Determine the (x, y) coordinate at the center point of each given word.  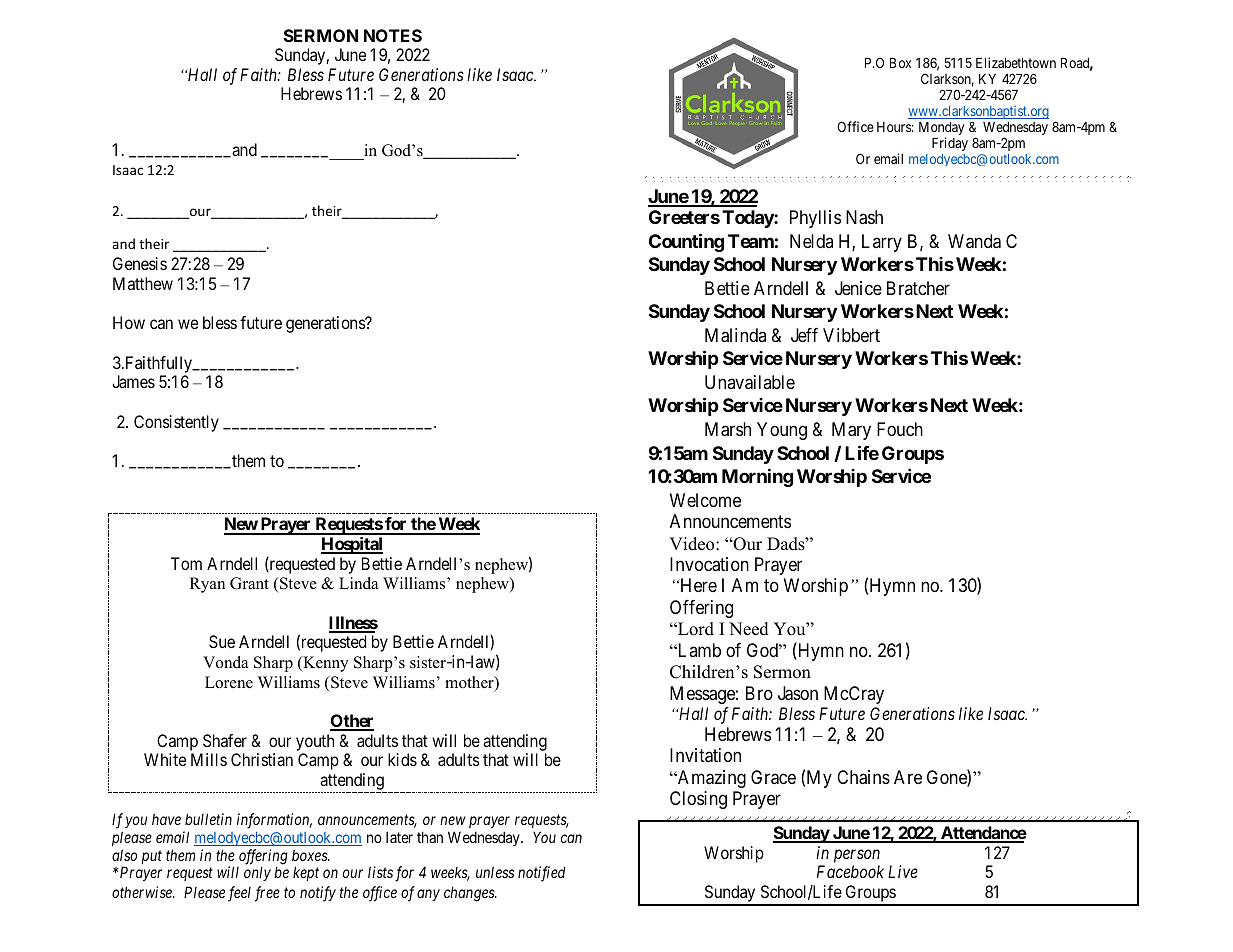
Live (903, 871)
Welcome (705, 500)
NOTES (393, 35)
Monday (942, 130)
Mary (851, 431)
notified (541, 874)
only (257, 873)
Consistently (176, 423)
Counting (686, 242)
